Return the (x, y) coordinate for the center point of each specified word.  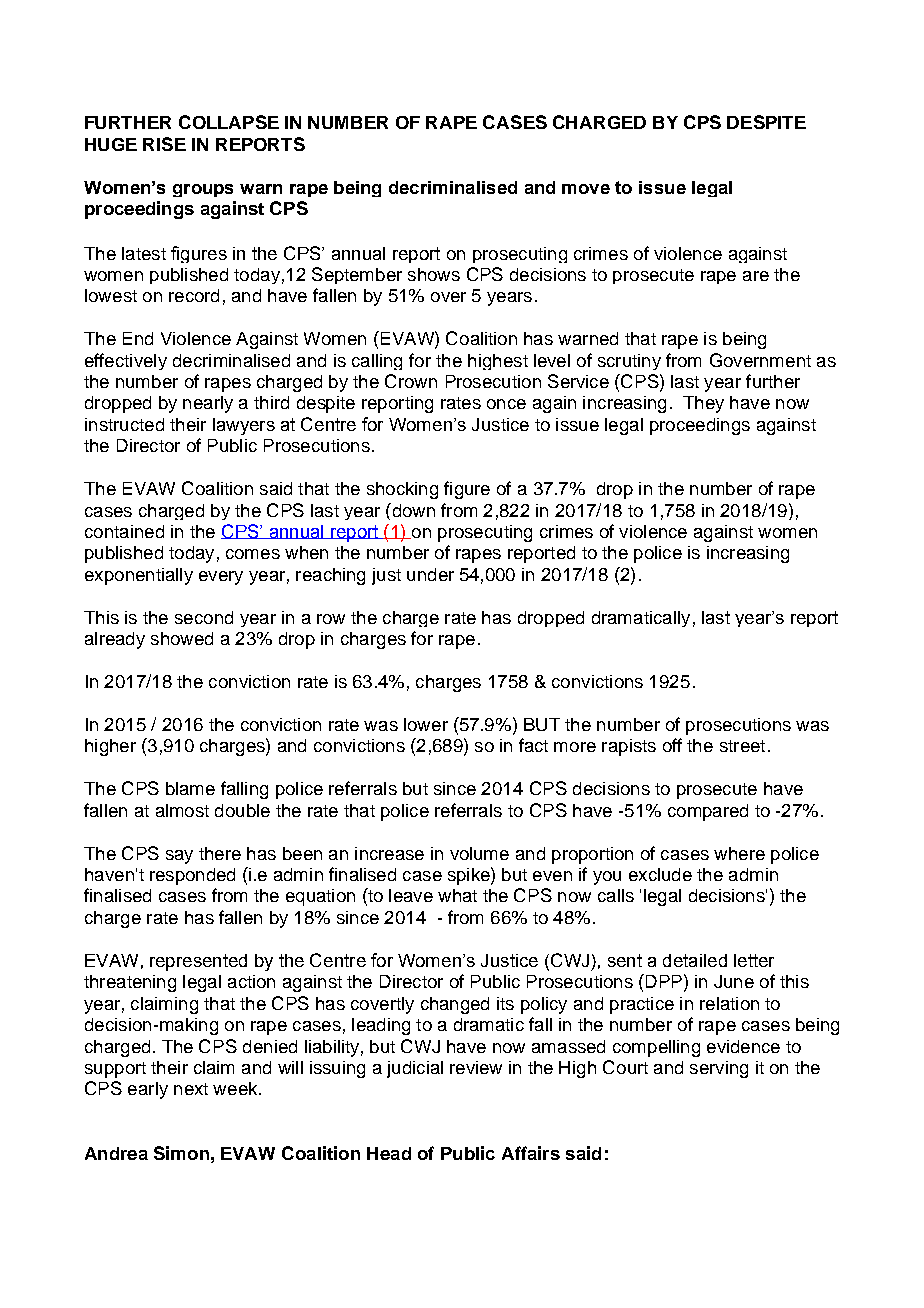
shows (434, 274)
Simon (181, 1153)
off (672, 745)
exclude (660, 874)
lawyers (244, 426)
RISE (164, 144)
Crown (411, 381)
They (703, 404)
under (430, 574)
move (586, 189)
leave (411, 895)
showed (182, 638)
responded (192, 876)
